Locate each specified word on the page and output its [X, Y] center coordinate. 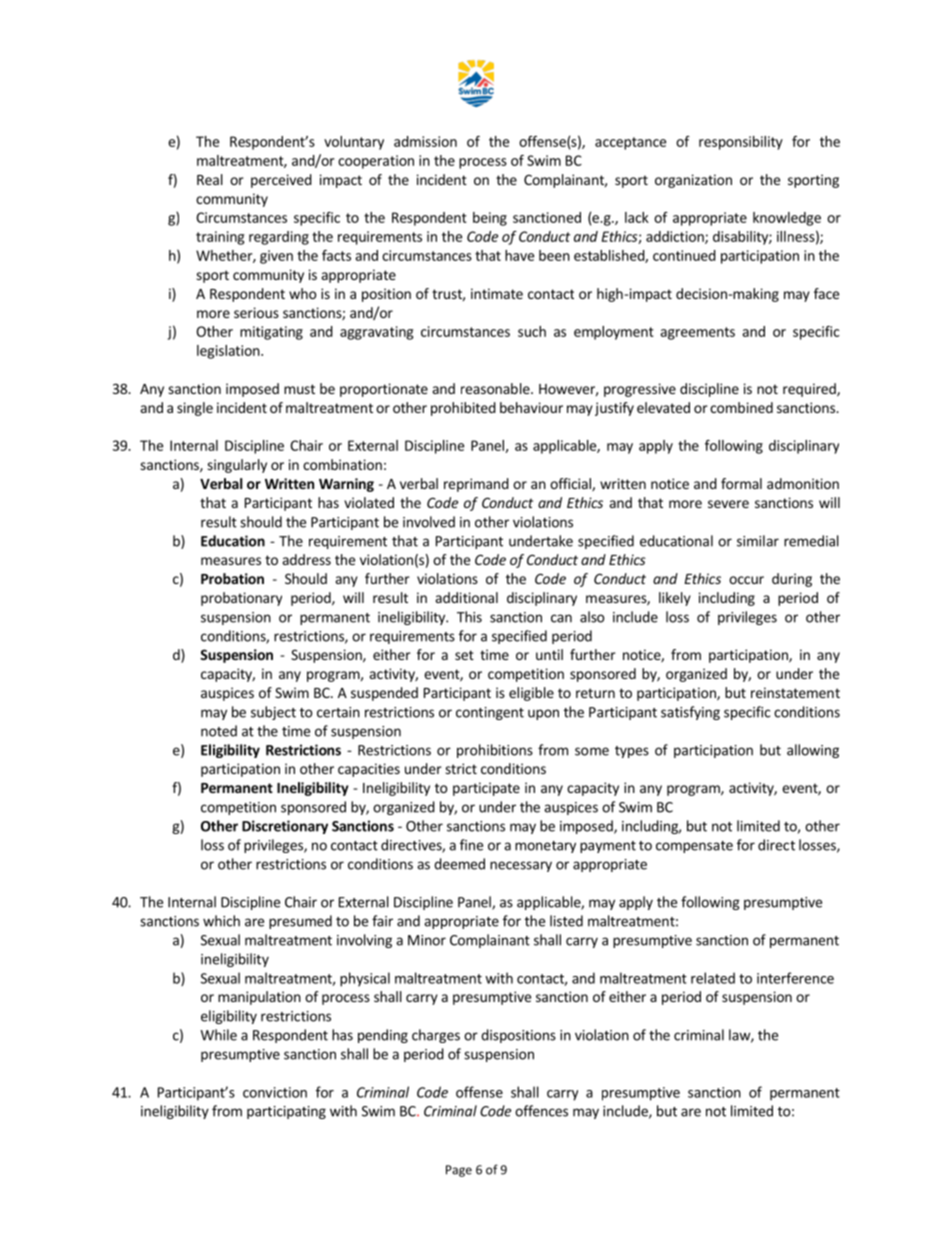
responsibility [741, 143]
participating [286, 1112]
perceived [281, 181]
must [299, 389]
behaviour [531, 407]
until [549, 654]
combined [741, 407]
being [490, 219]
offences [541, 1111]
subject [273, 713]
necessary [521, 866]
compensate [694, 847]
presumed [300, 922]
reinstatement [795, 692]
